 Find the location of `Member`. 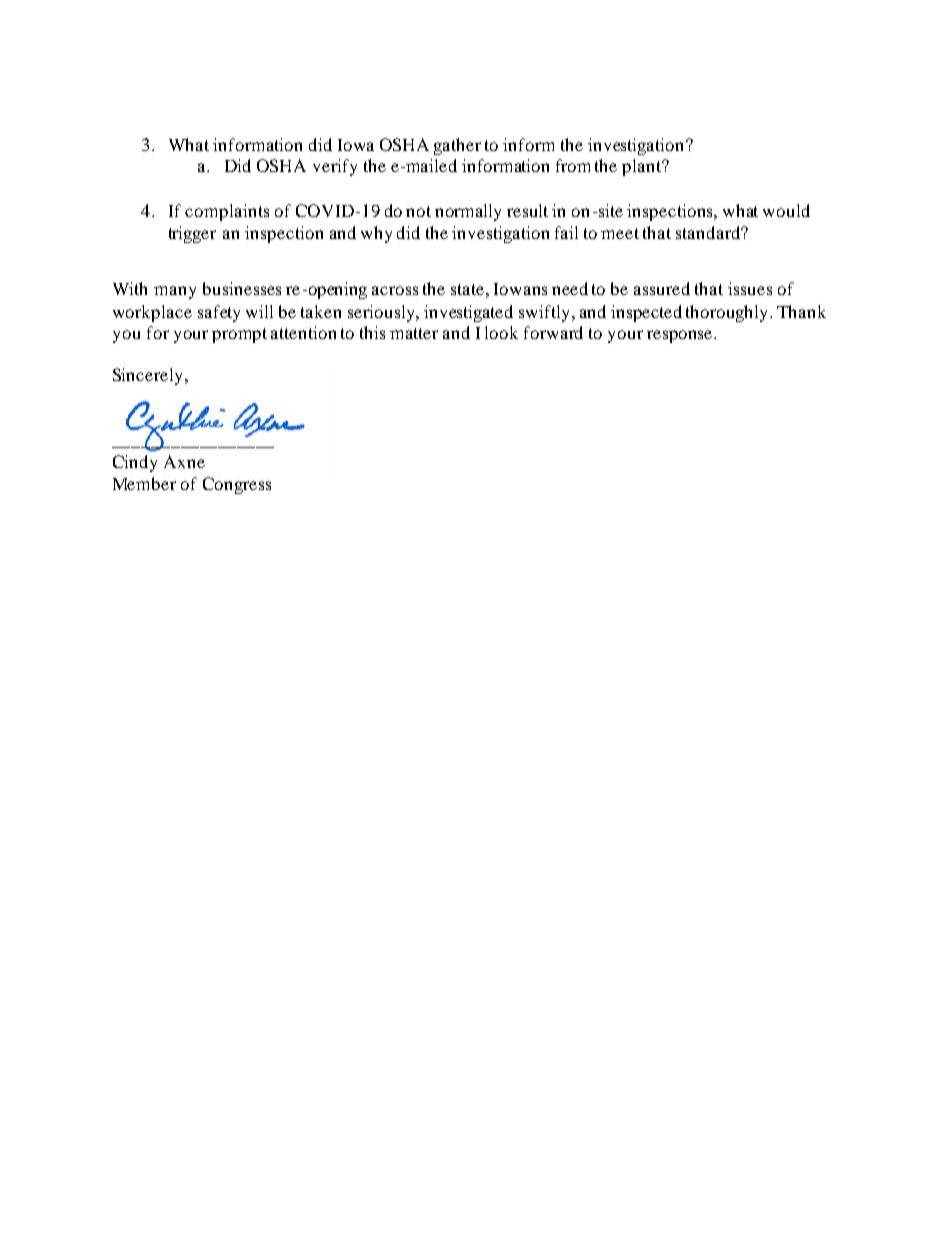

Member is located at coordinates (144, 483).
